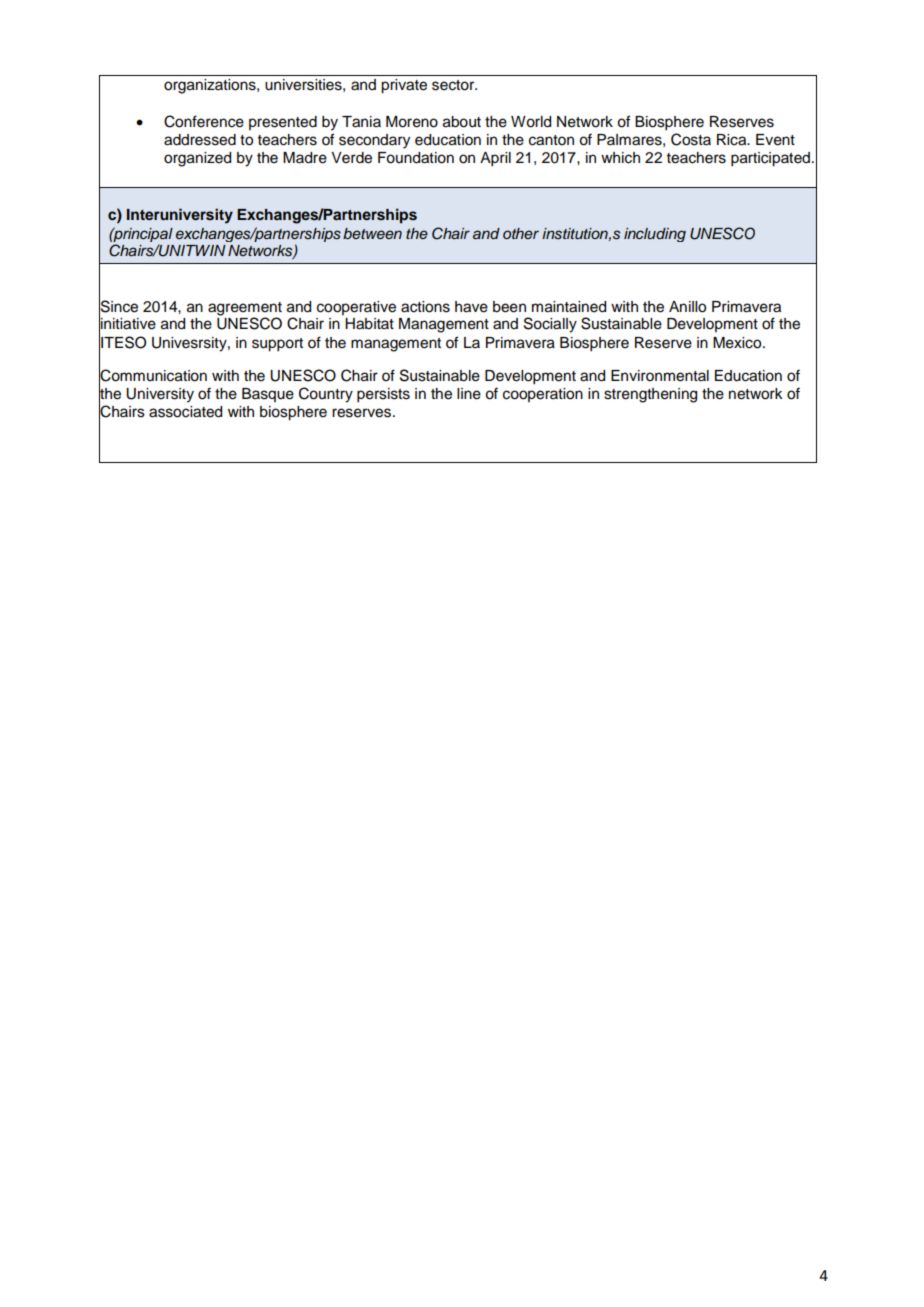 The width and height of the image is (924, 1307). What do you see at coordinates (245, 309) in the image?
I see `agreement` at bounding box center [245, 309].
